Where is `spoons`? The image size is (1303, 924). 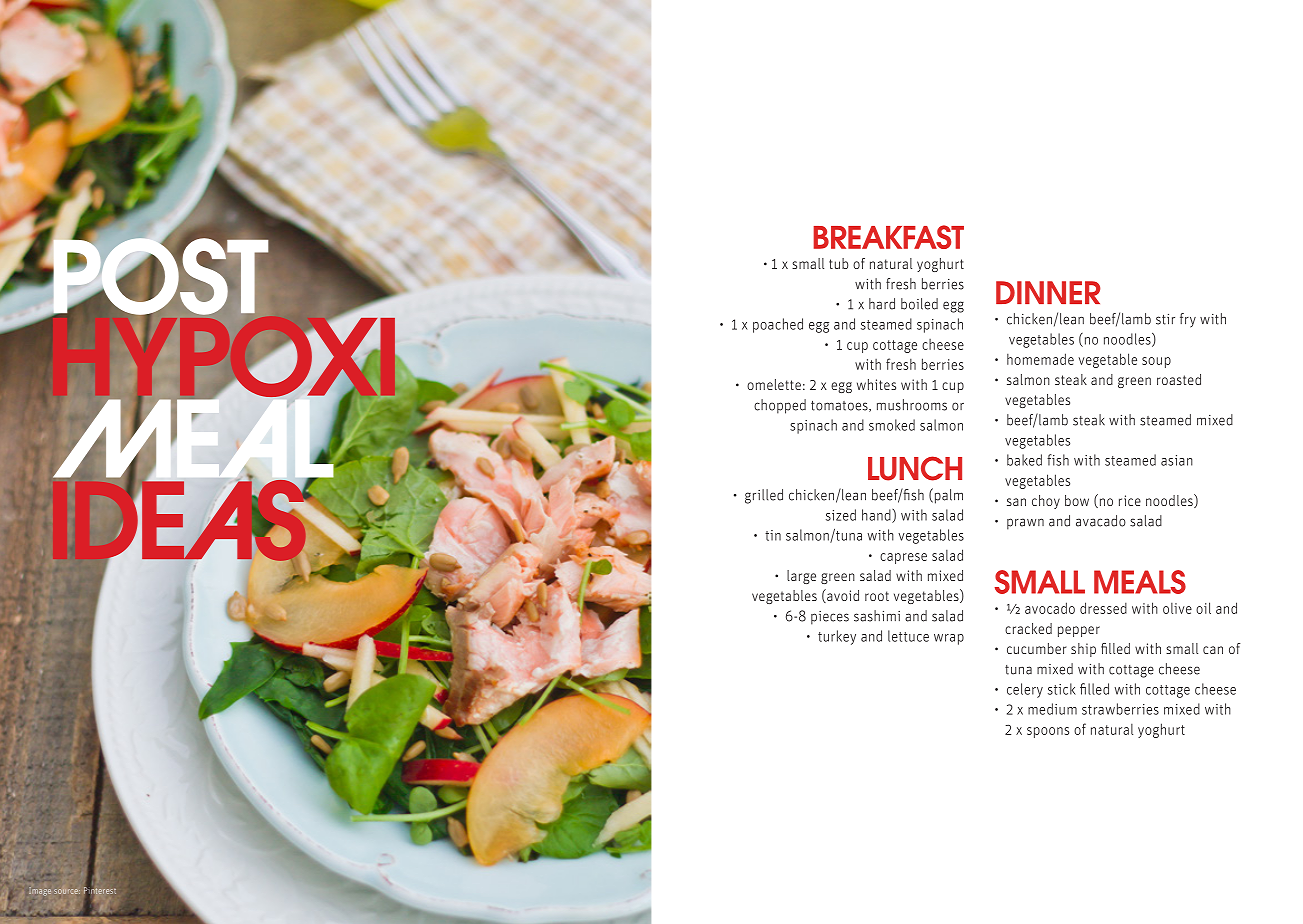
spoons is located at coordinates (1048, 732).
